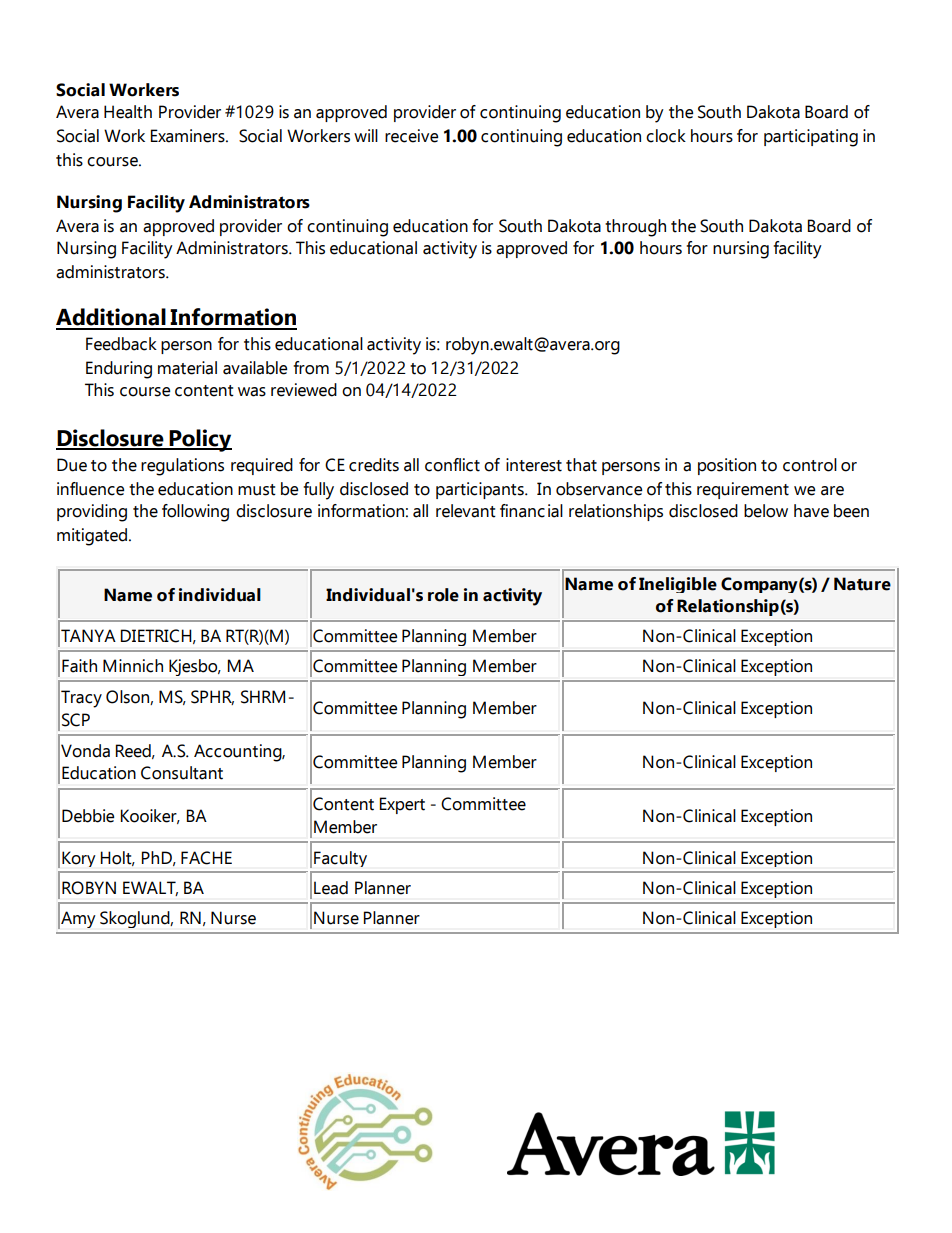 This screenshot has width=952, height=1233. What do you see at coordinates (466, 511) in the screenshot?
I see `relevant` at bounding box center [466, 511].
